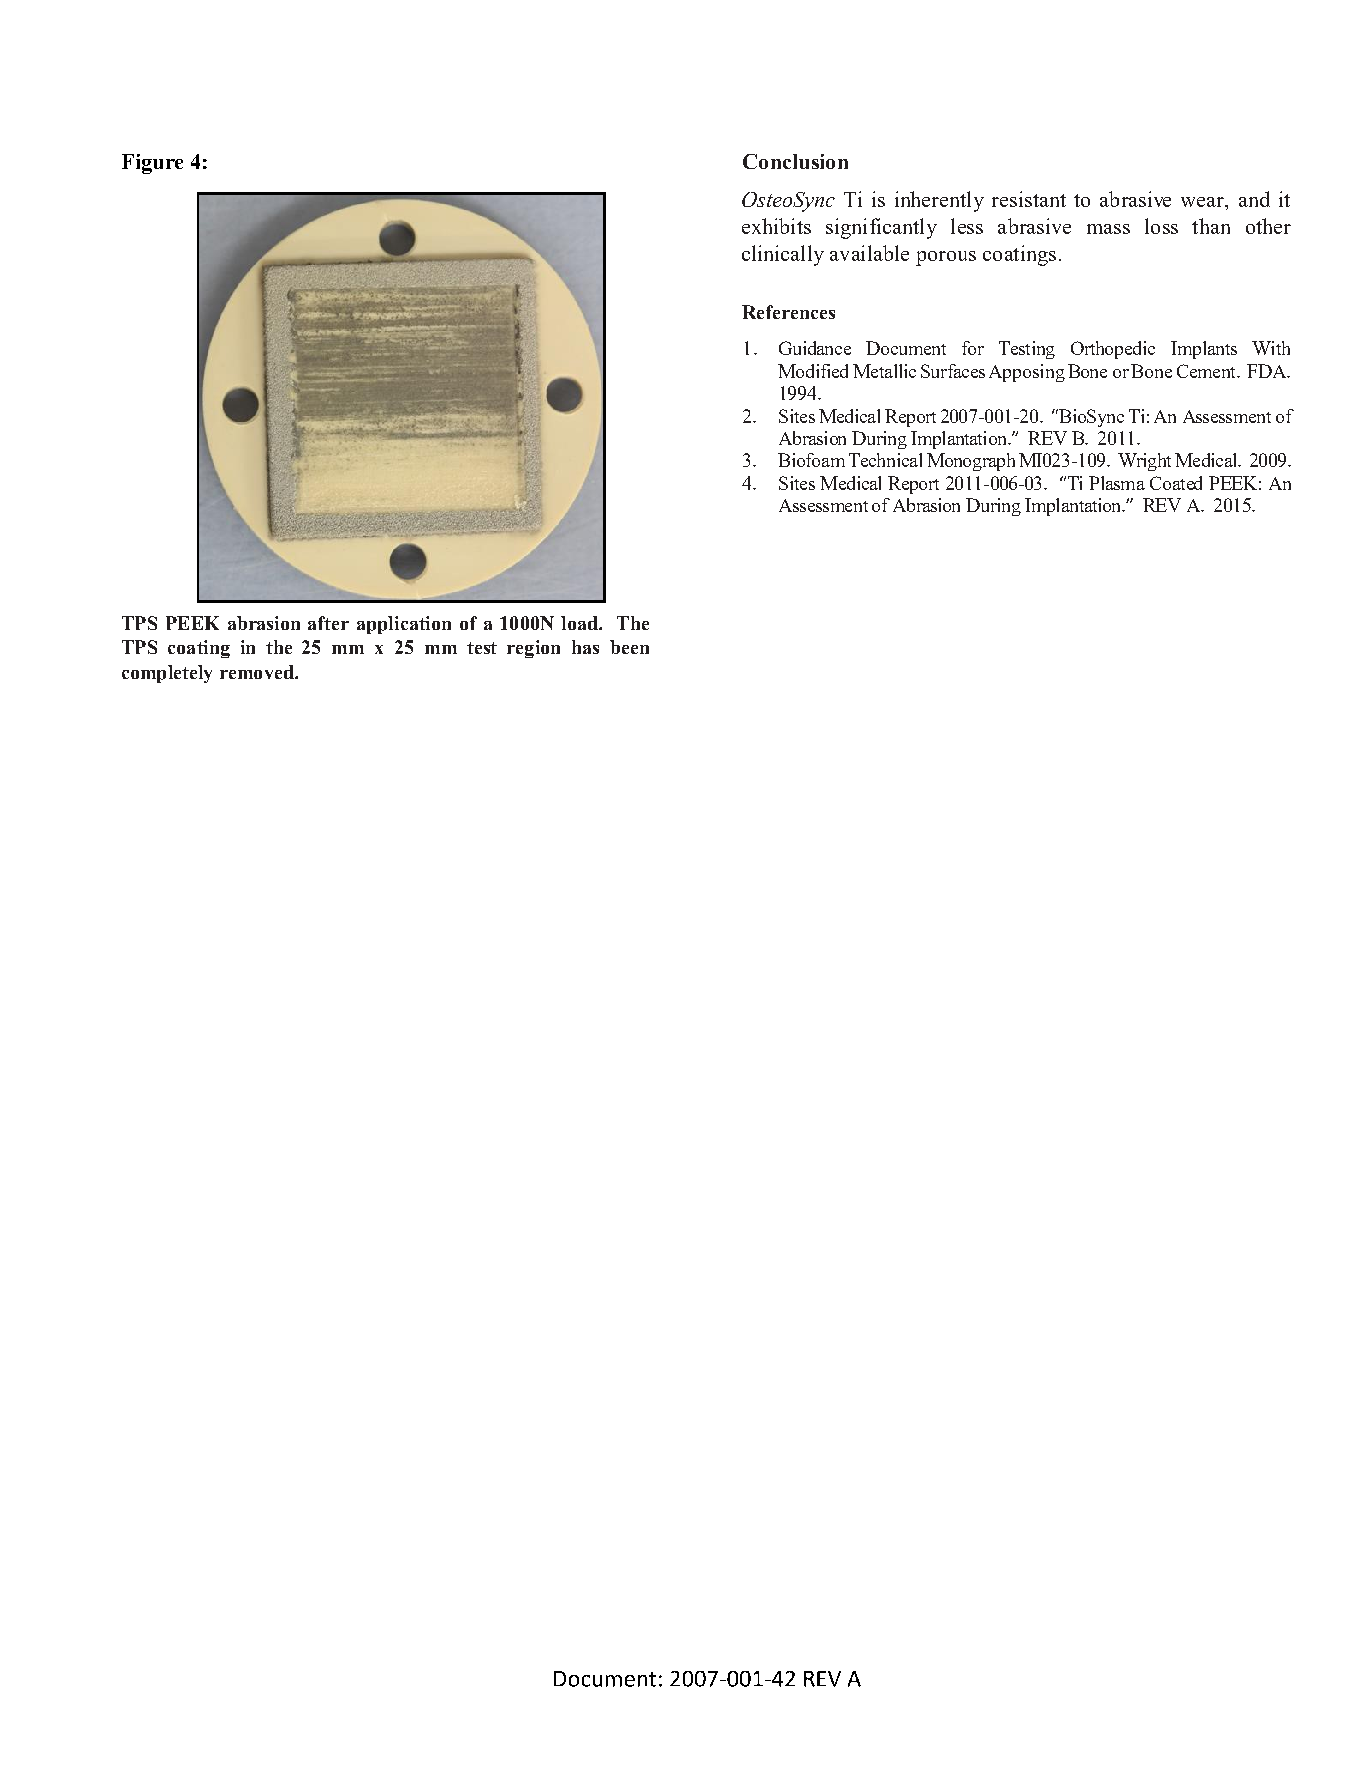 This page has width=1371, height=1774. Describe the element at coordinates (788, 312) in the page. I see `References` at that location.
